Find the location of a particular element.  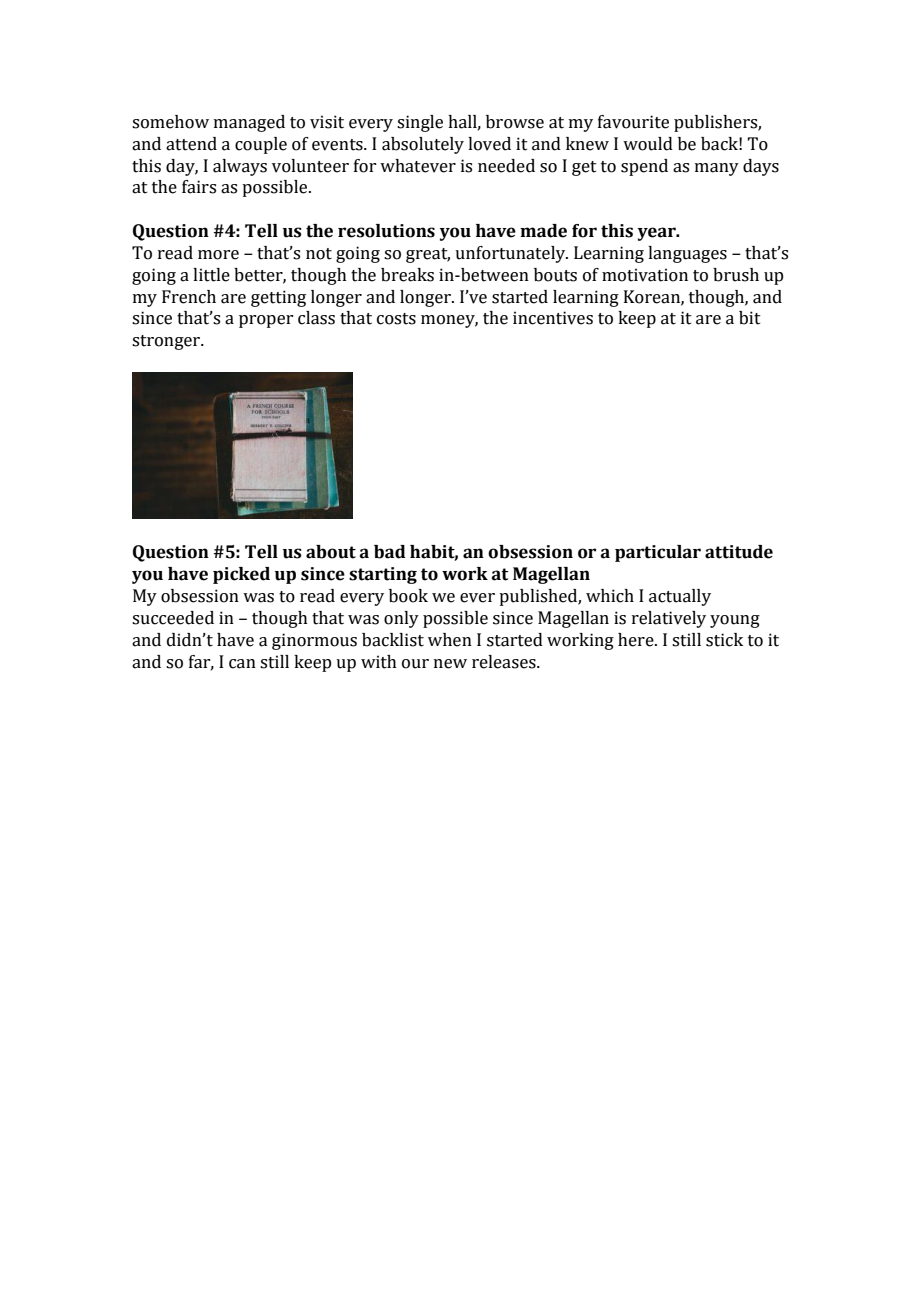

more is located at coordinates (218, 255).
